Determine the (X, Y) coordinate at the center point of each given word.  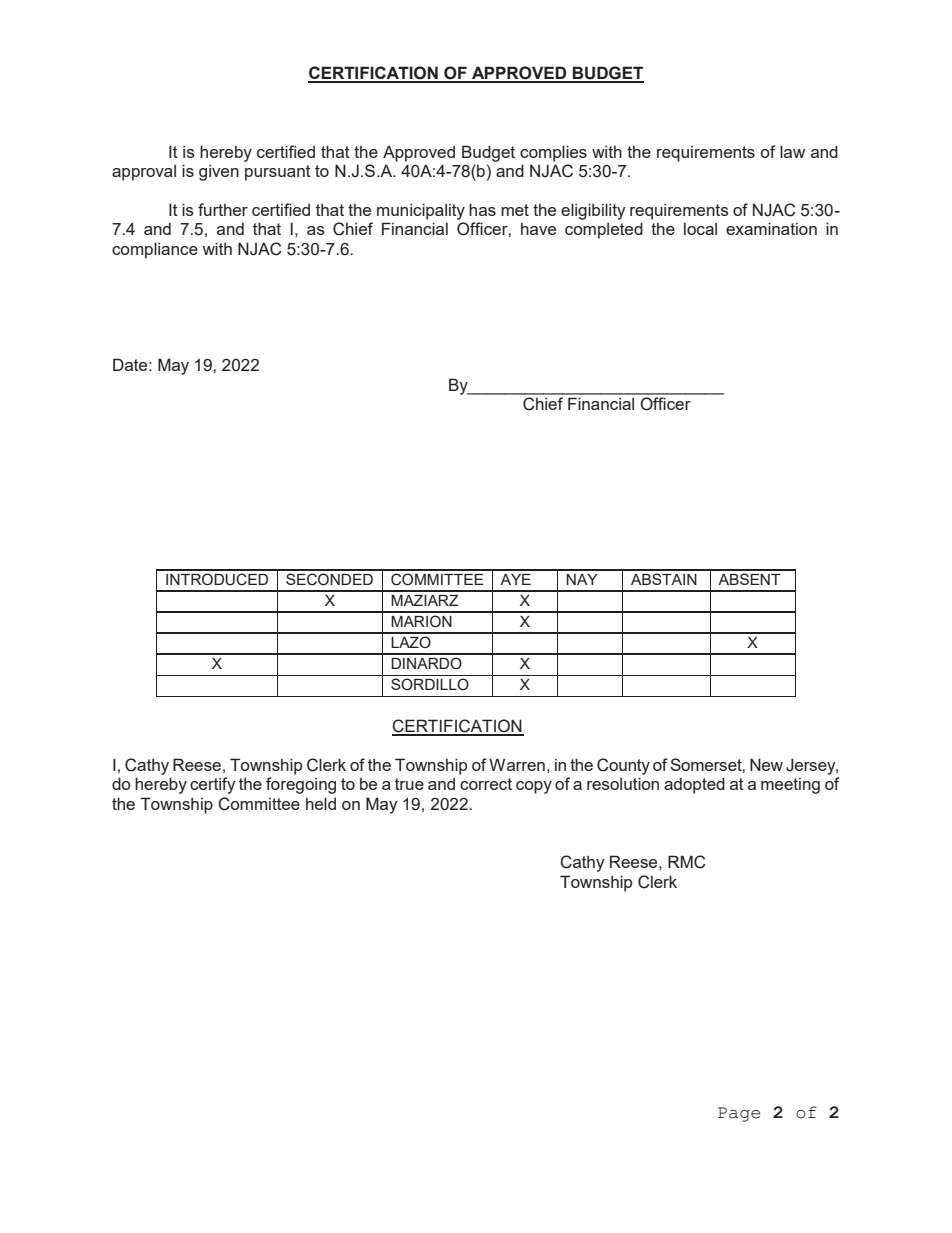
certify (213, 785)
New (766, 764)
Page (739, 1114)
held (321, 803)
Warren (517, 764)
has (482, 209)
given (219, 172)
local (700, 229)
